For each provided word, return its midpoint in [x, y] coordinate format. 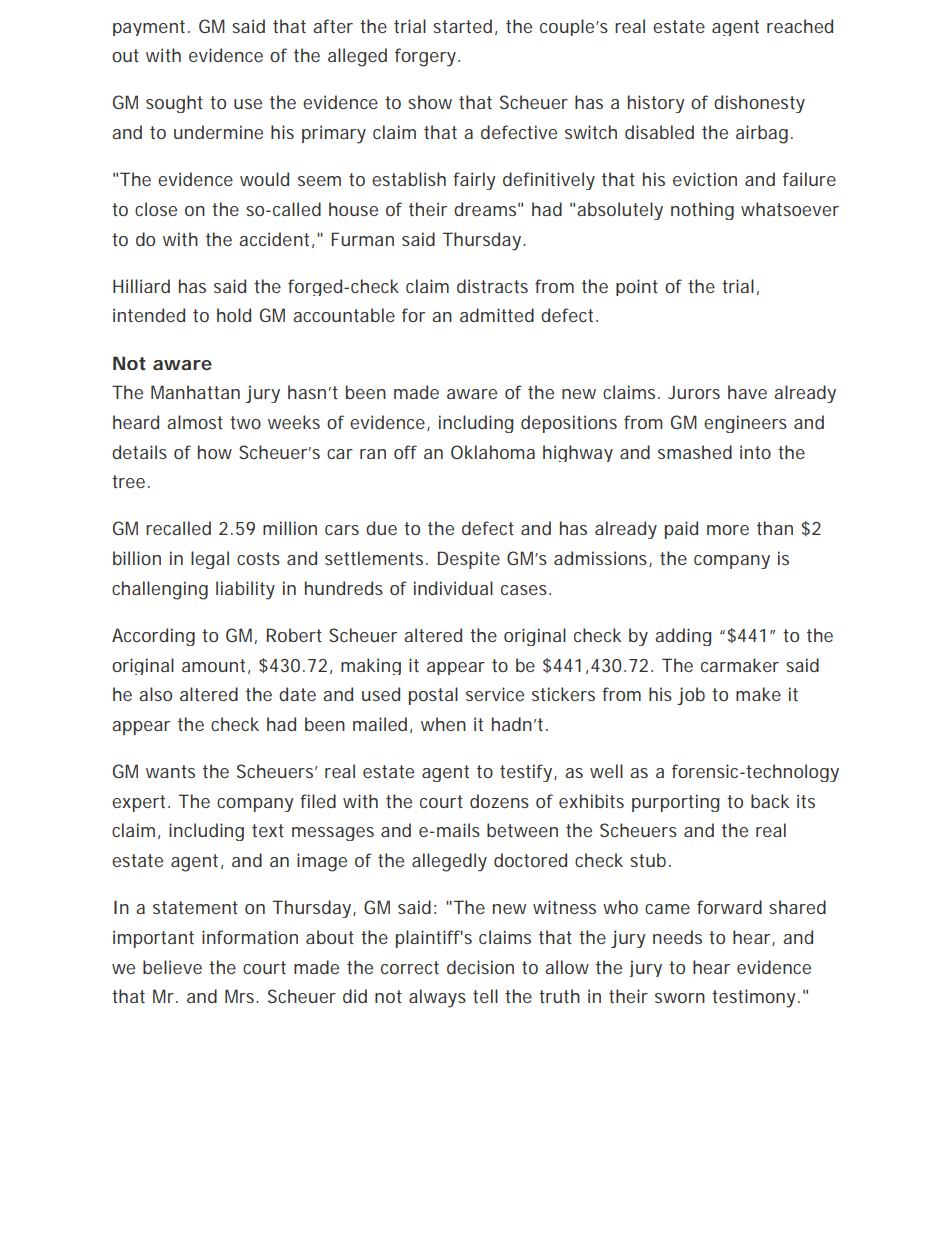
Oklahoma [493, 452]
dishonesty [759, 104]
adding [683, 637]
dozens [499, 801]
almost [195, 422]
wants [170, 771]
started [462, 26]
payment [151, 28]
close [156, 209]
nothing [702, 211]
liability [245, 590]
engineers [745, 424]
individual [453, 588]
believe [172, 967]
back [770, 801]
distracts [492, 286]
